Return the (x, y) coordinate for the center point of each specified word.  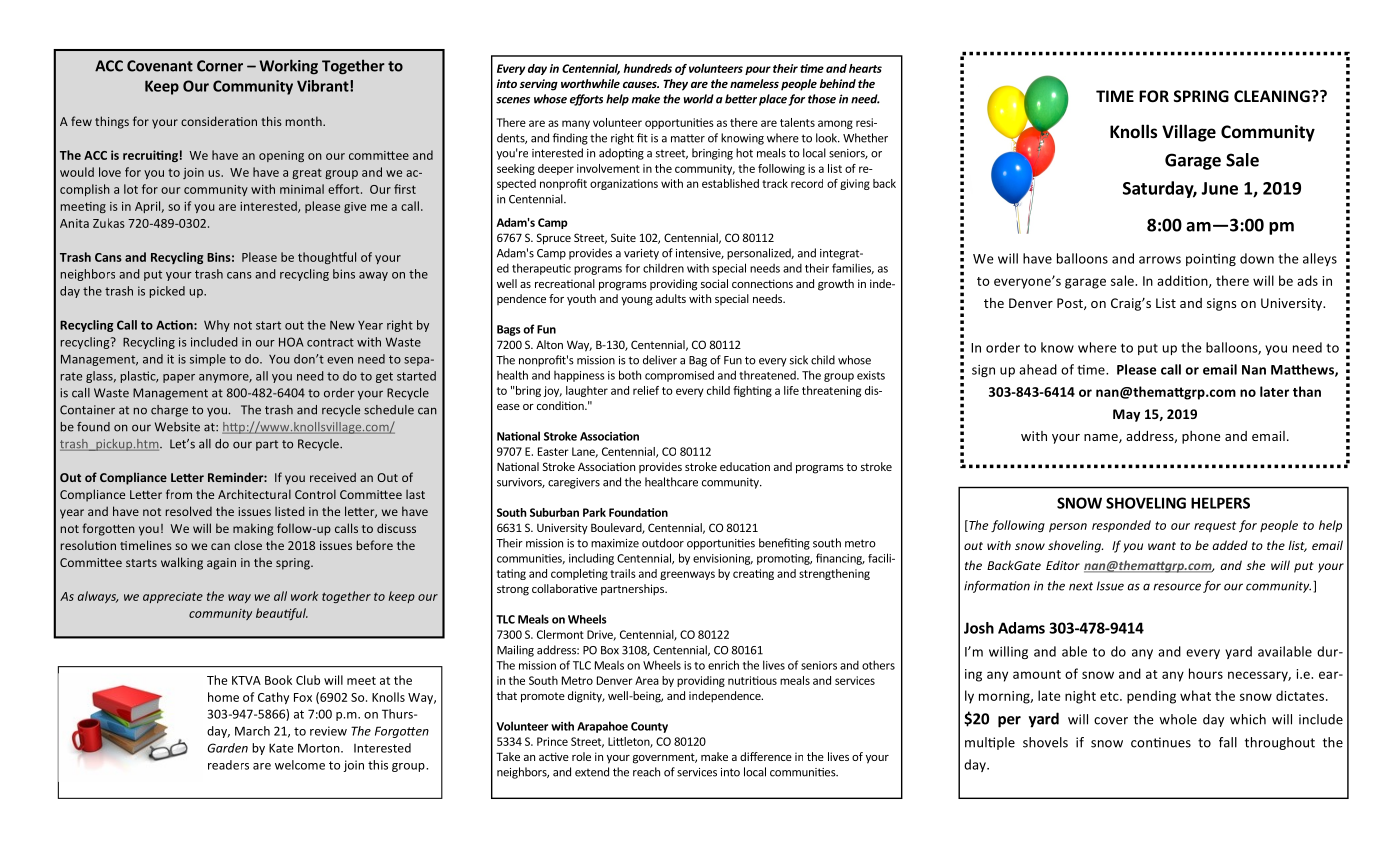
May (1126, 415)
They (675, 85)
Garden (227, 748)
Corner (220, 66)
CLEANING (1273, 96)
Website (177, 427)
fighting (752, 391)
